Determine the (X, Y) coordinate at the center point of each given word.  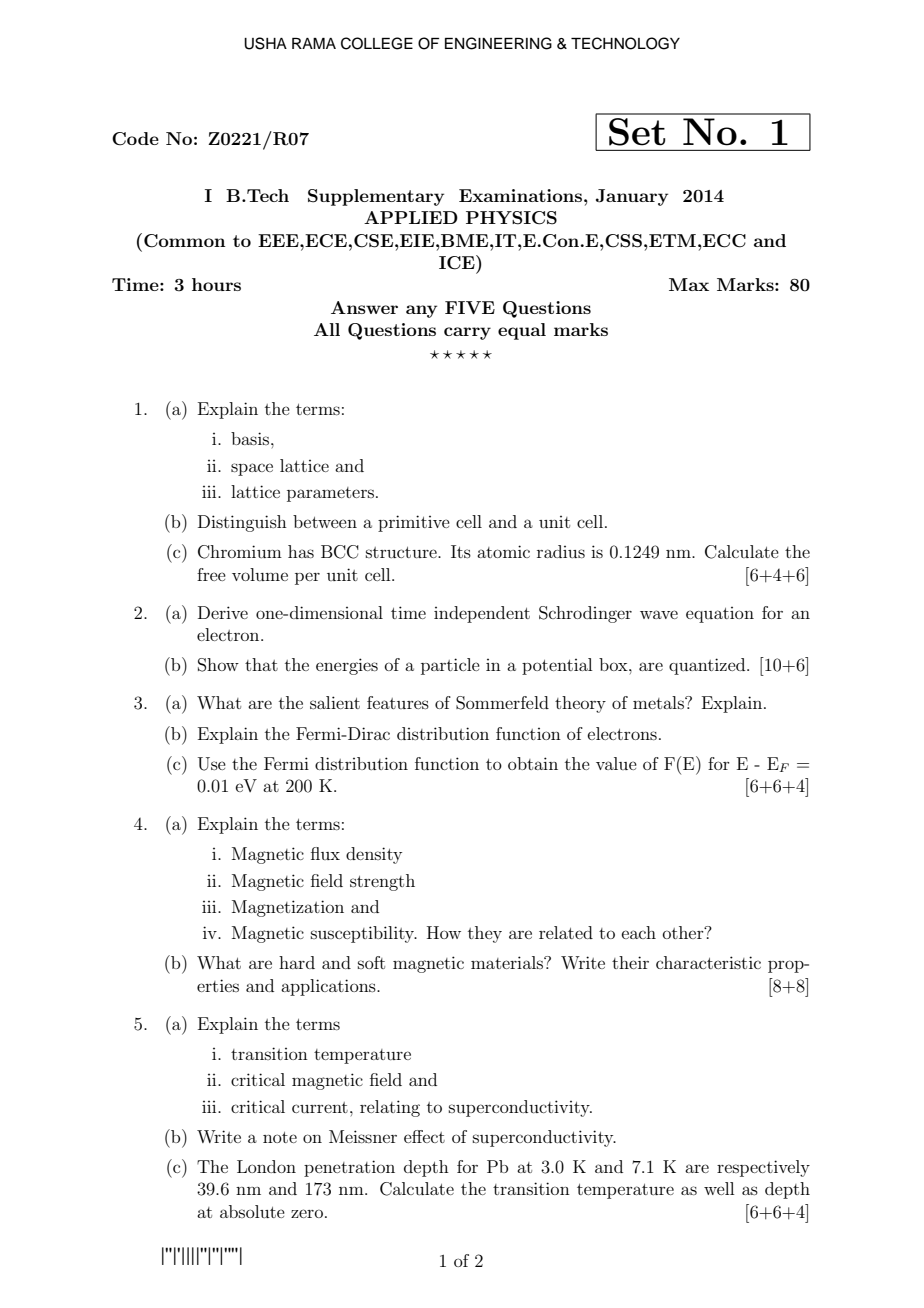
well (719, 1188)
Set (637, 132)
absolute (252, 1211)
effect (424, 1136)
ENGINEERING (498, 43)
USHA (265, 43)
